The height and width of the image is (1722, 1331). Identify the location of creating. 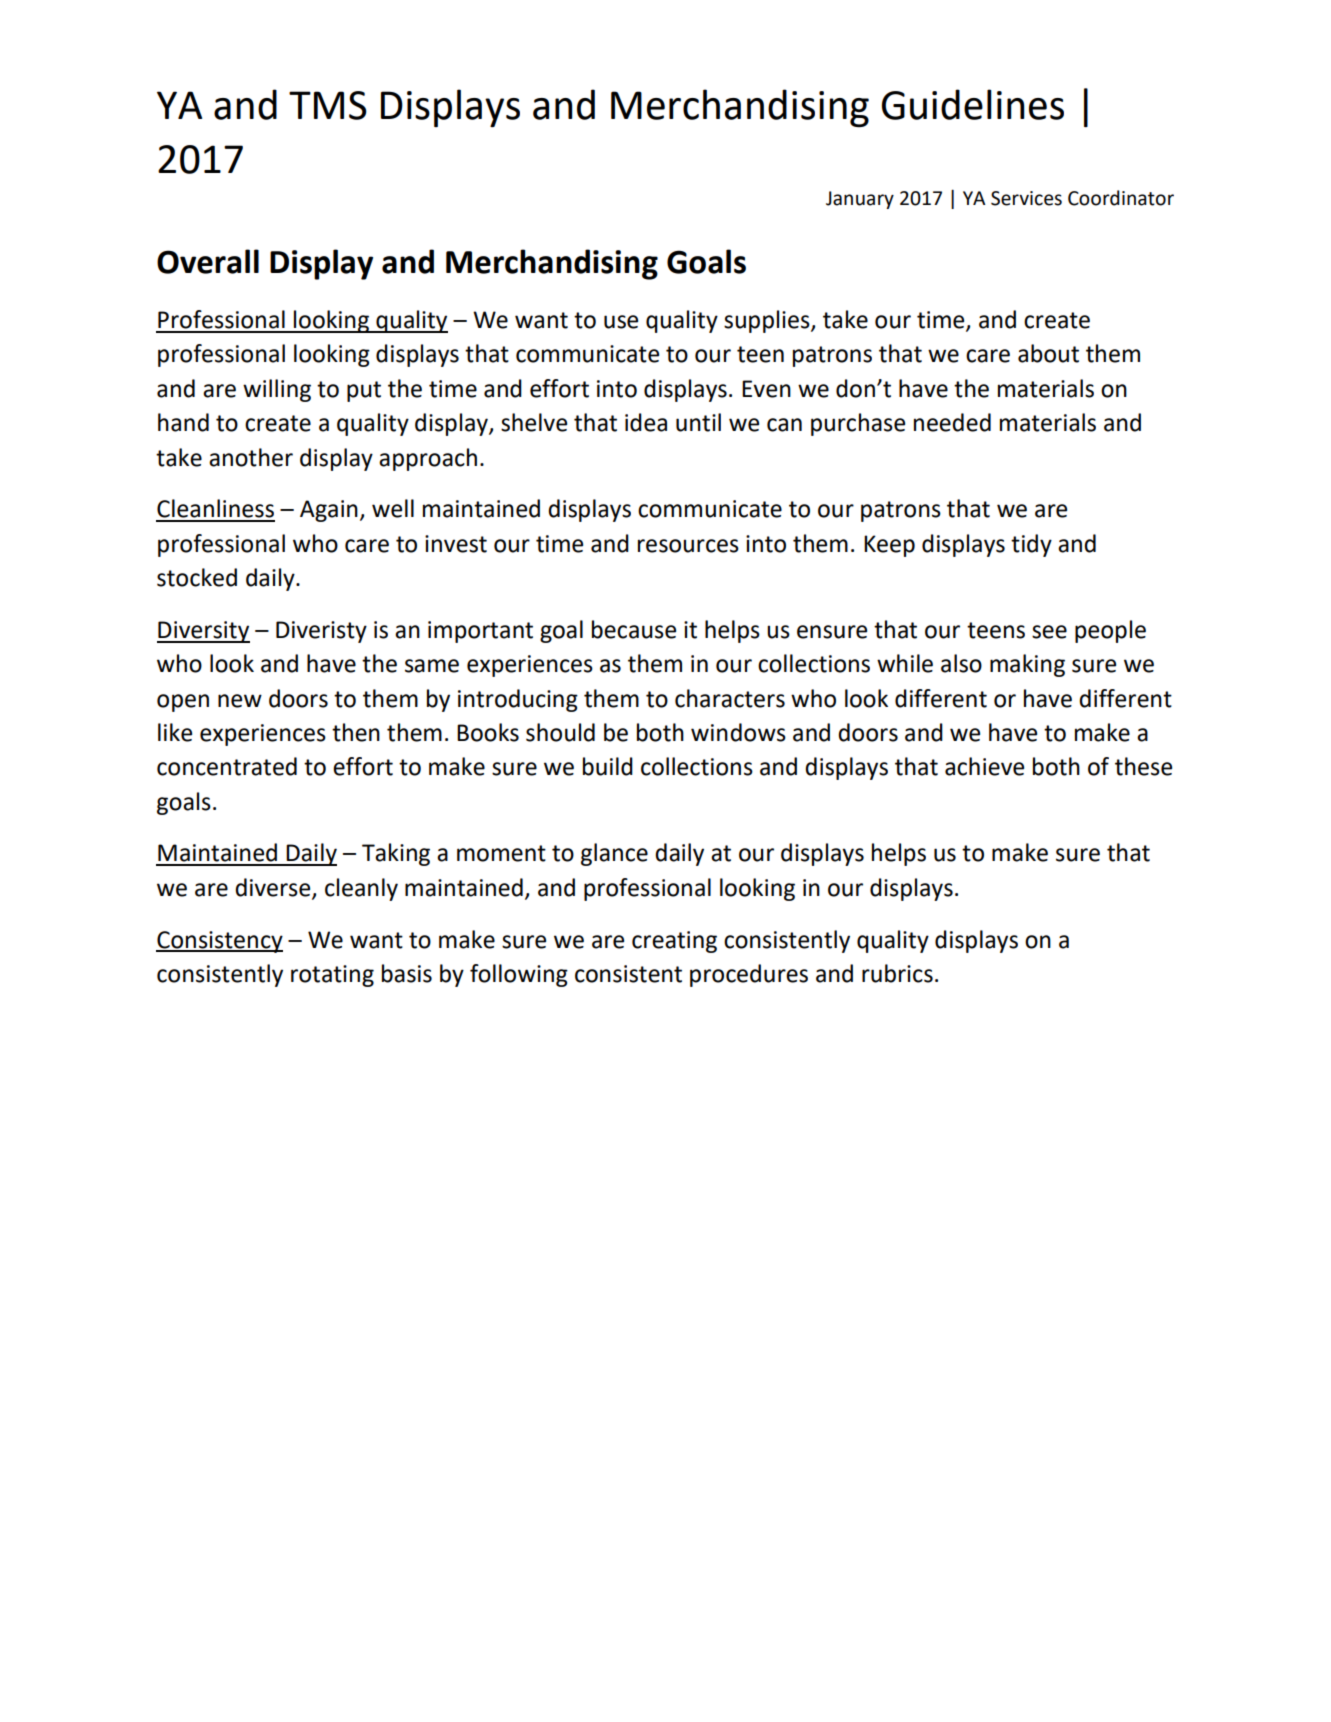
(674, 942).
